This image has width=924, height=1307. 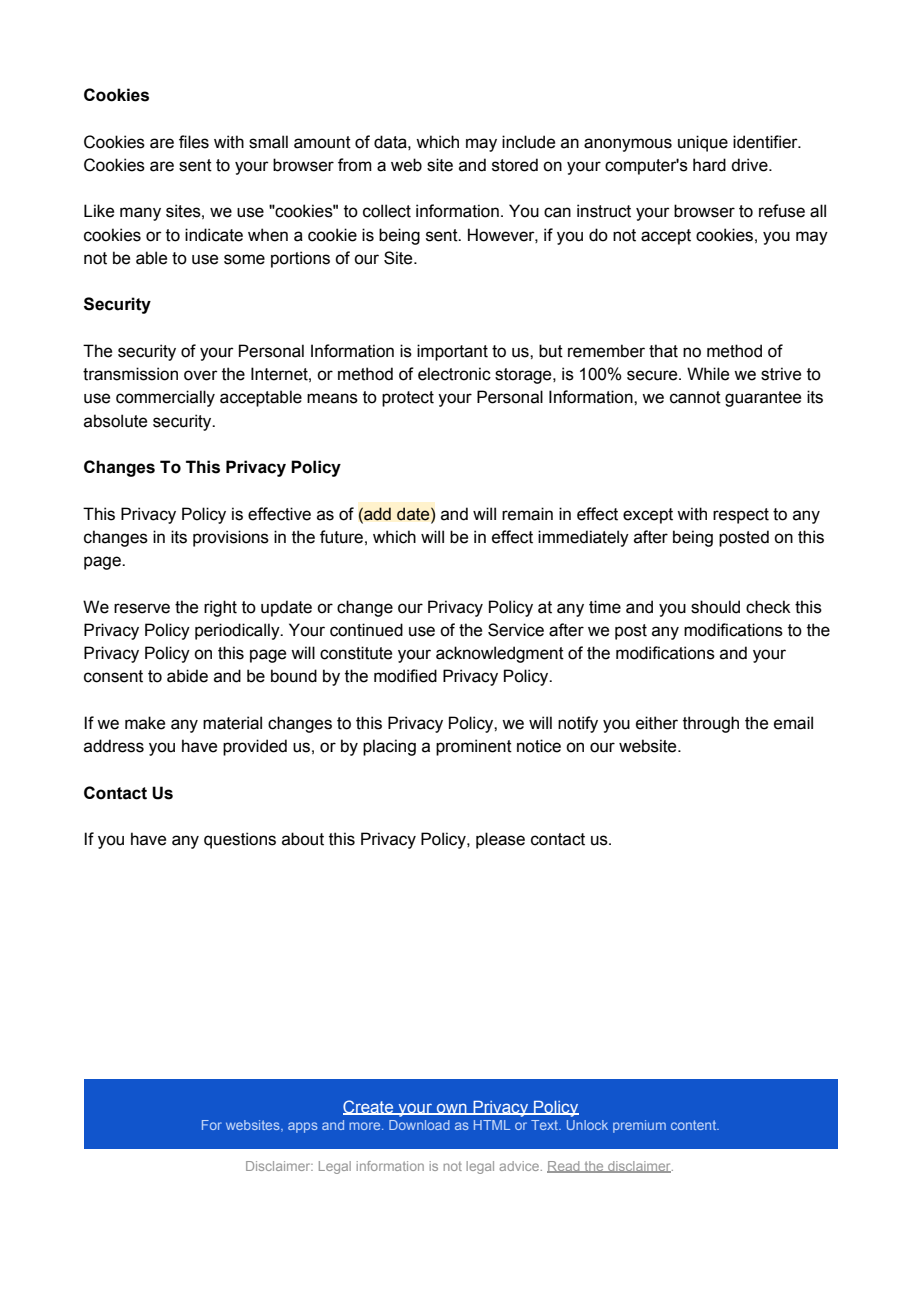 What do you see at coordinates (695, 397) in the image?
I see `cannot` at bounding box center [695, 397].
